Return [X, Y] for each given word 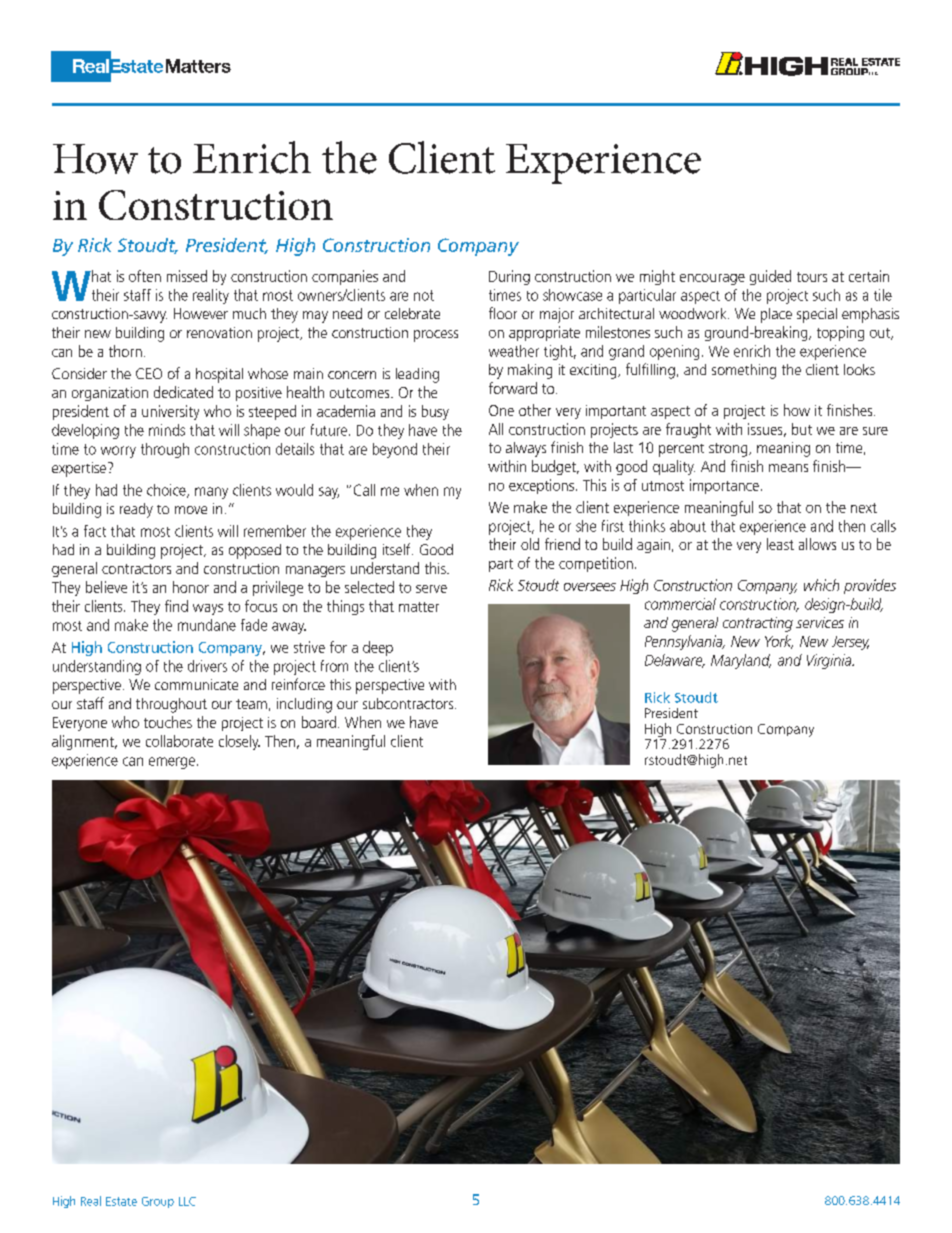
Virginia [830, 661]
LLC [187, 1201]
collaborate [179, 741]
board [319, 722]
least [780, 544]
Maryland [741, 661]
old [530, 544]
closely [239, 742]
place [776, 315]
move [191, 510]
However [201, 313]
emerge [172, 763]
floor [503, 313]
